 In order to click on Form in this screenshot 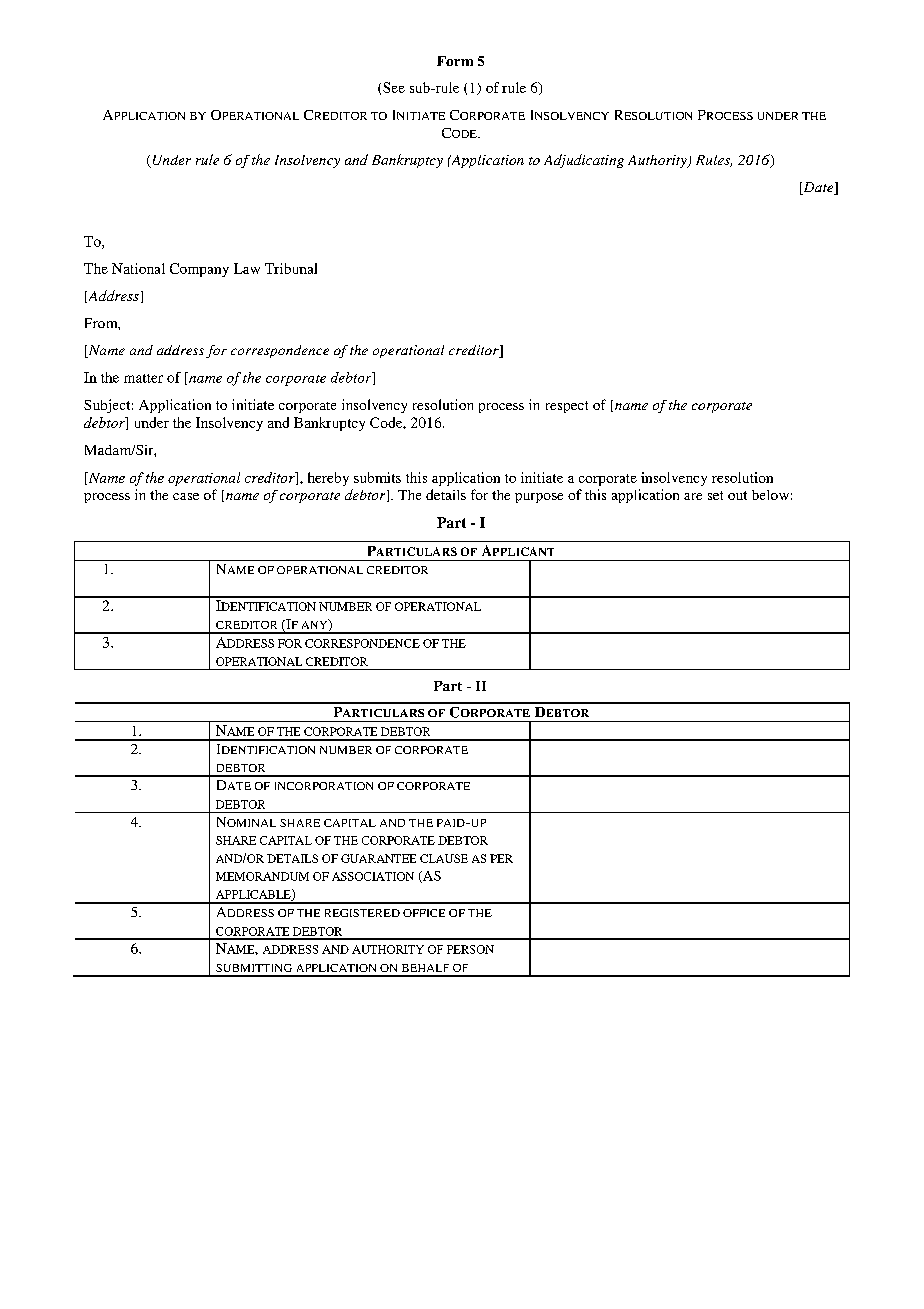, I will do `click(455, 61)`.
